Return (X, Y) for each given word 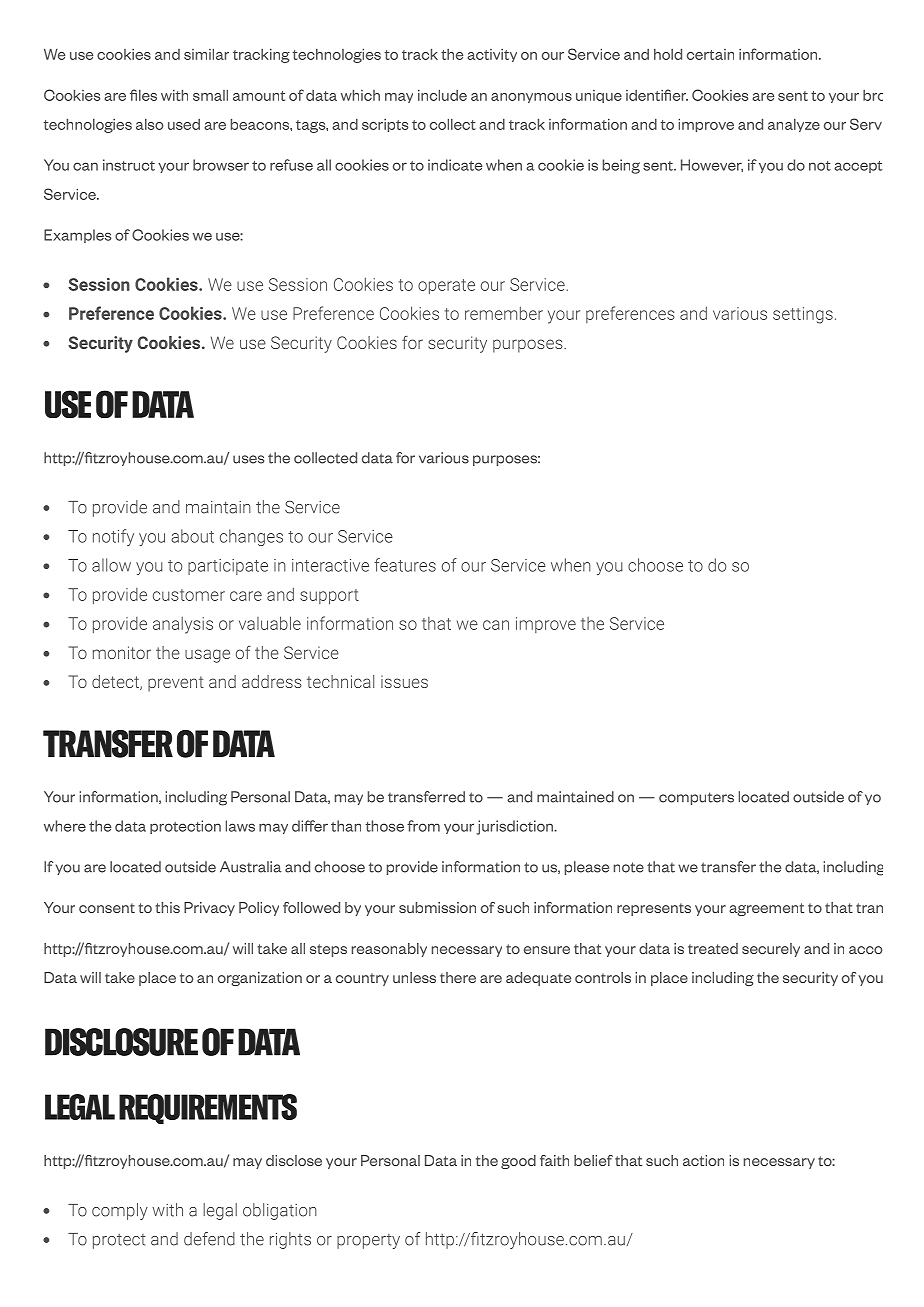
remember (504, 313)
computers (696, 798)
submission (437, 907)
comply (120, 1211)
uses (248, 459)
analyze (794, 125)
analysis (183, 625)
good (518, 1162)
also (149, 124)
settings (803, 315)
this (167, 907)
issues (404, 681)
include (442, 95)
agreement (766, 909)
